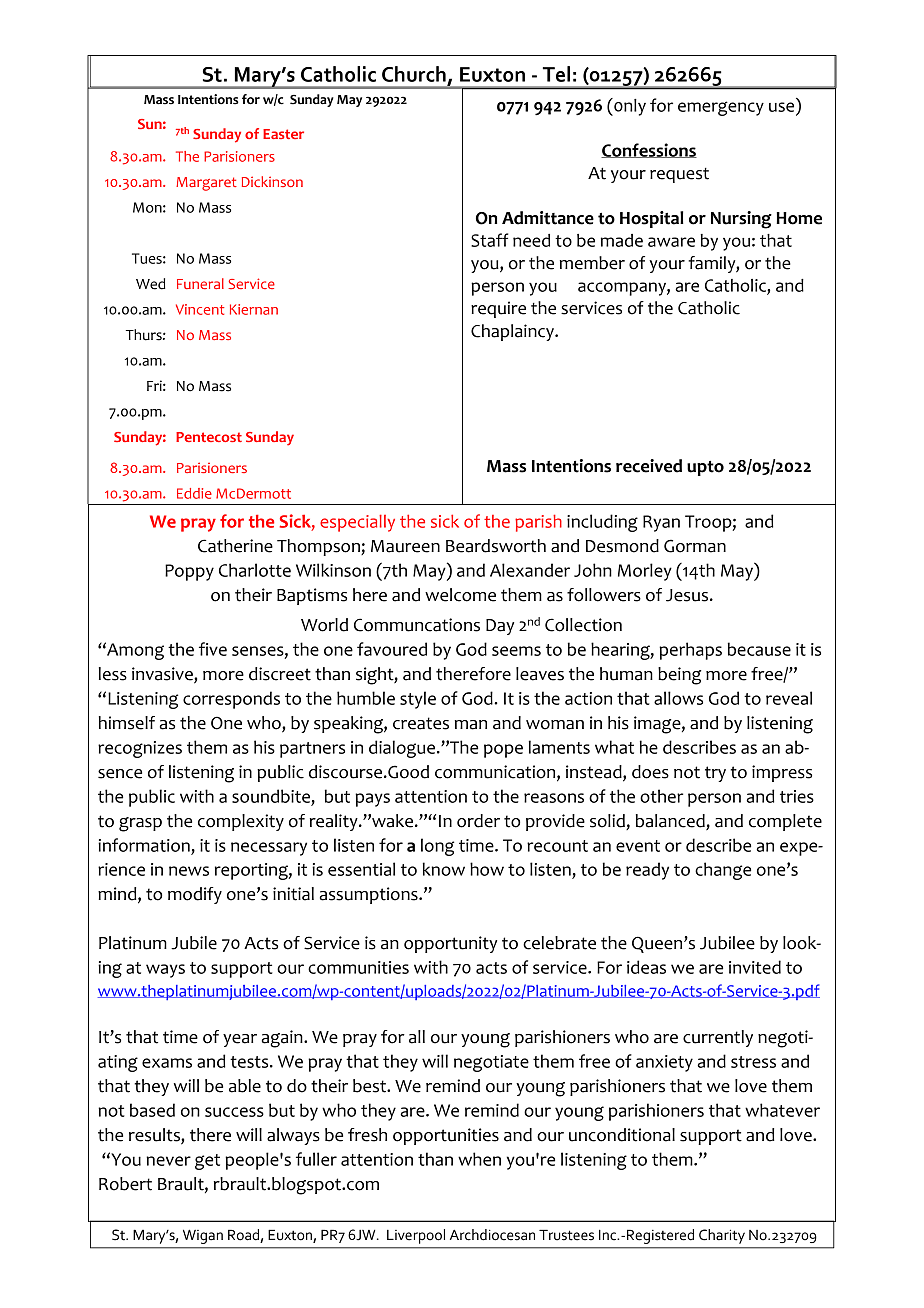 The height and width of the screenshot is (1308, 924). I want to click on emergency, so click(721, 108).
